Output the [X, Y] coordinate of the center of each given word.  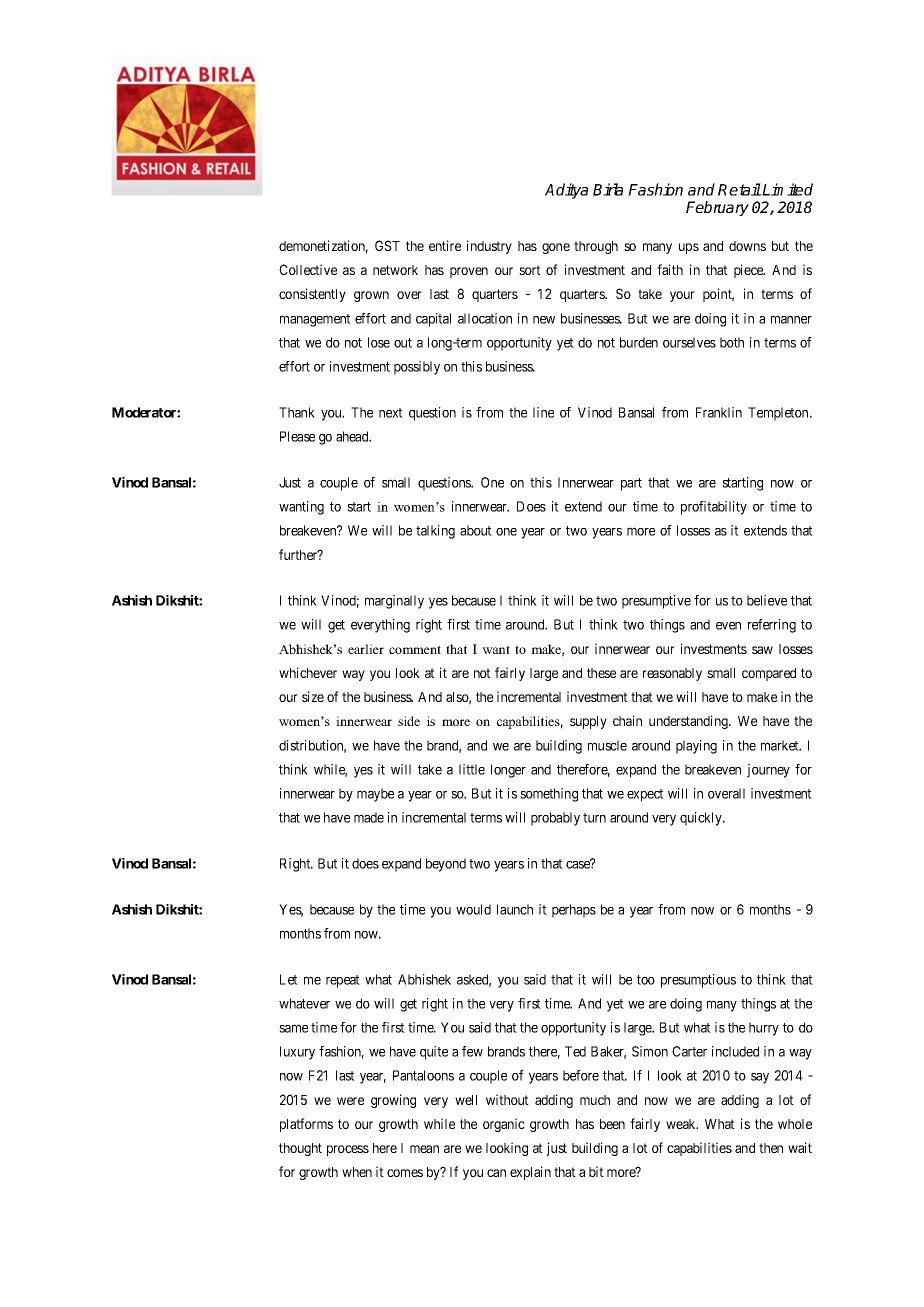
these [601, 673]
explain [530, 1173]
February [717, 208]
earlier [366, 649]
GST [387, 245]
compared [769, 674]
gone [556, 248]
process [348, 1150]
